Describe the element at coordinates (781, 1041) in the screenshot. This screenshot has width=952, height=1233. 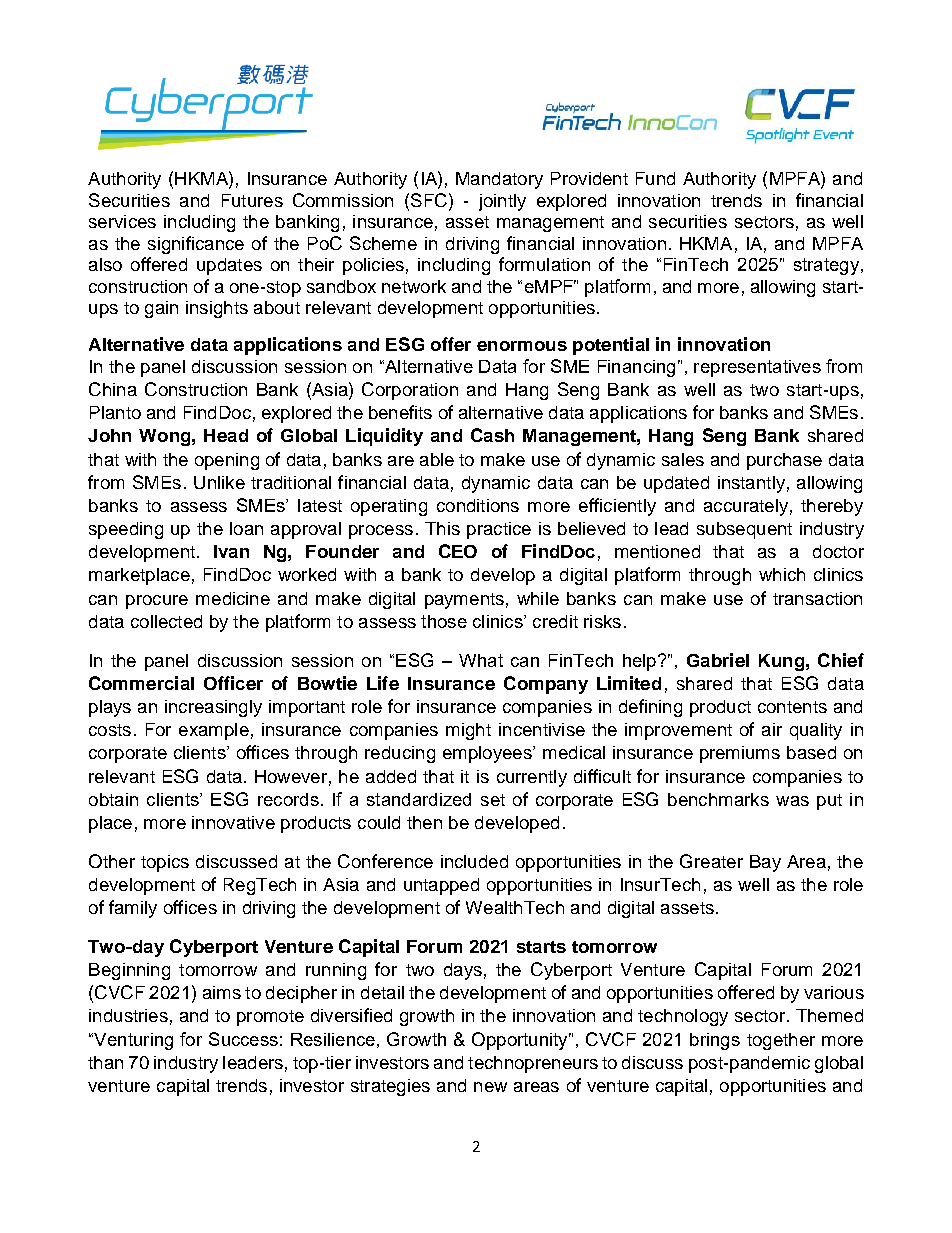
I see `together` at that location.
